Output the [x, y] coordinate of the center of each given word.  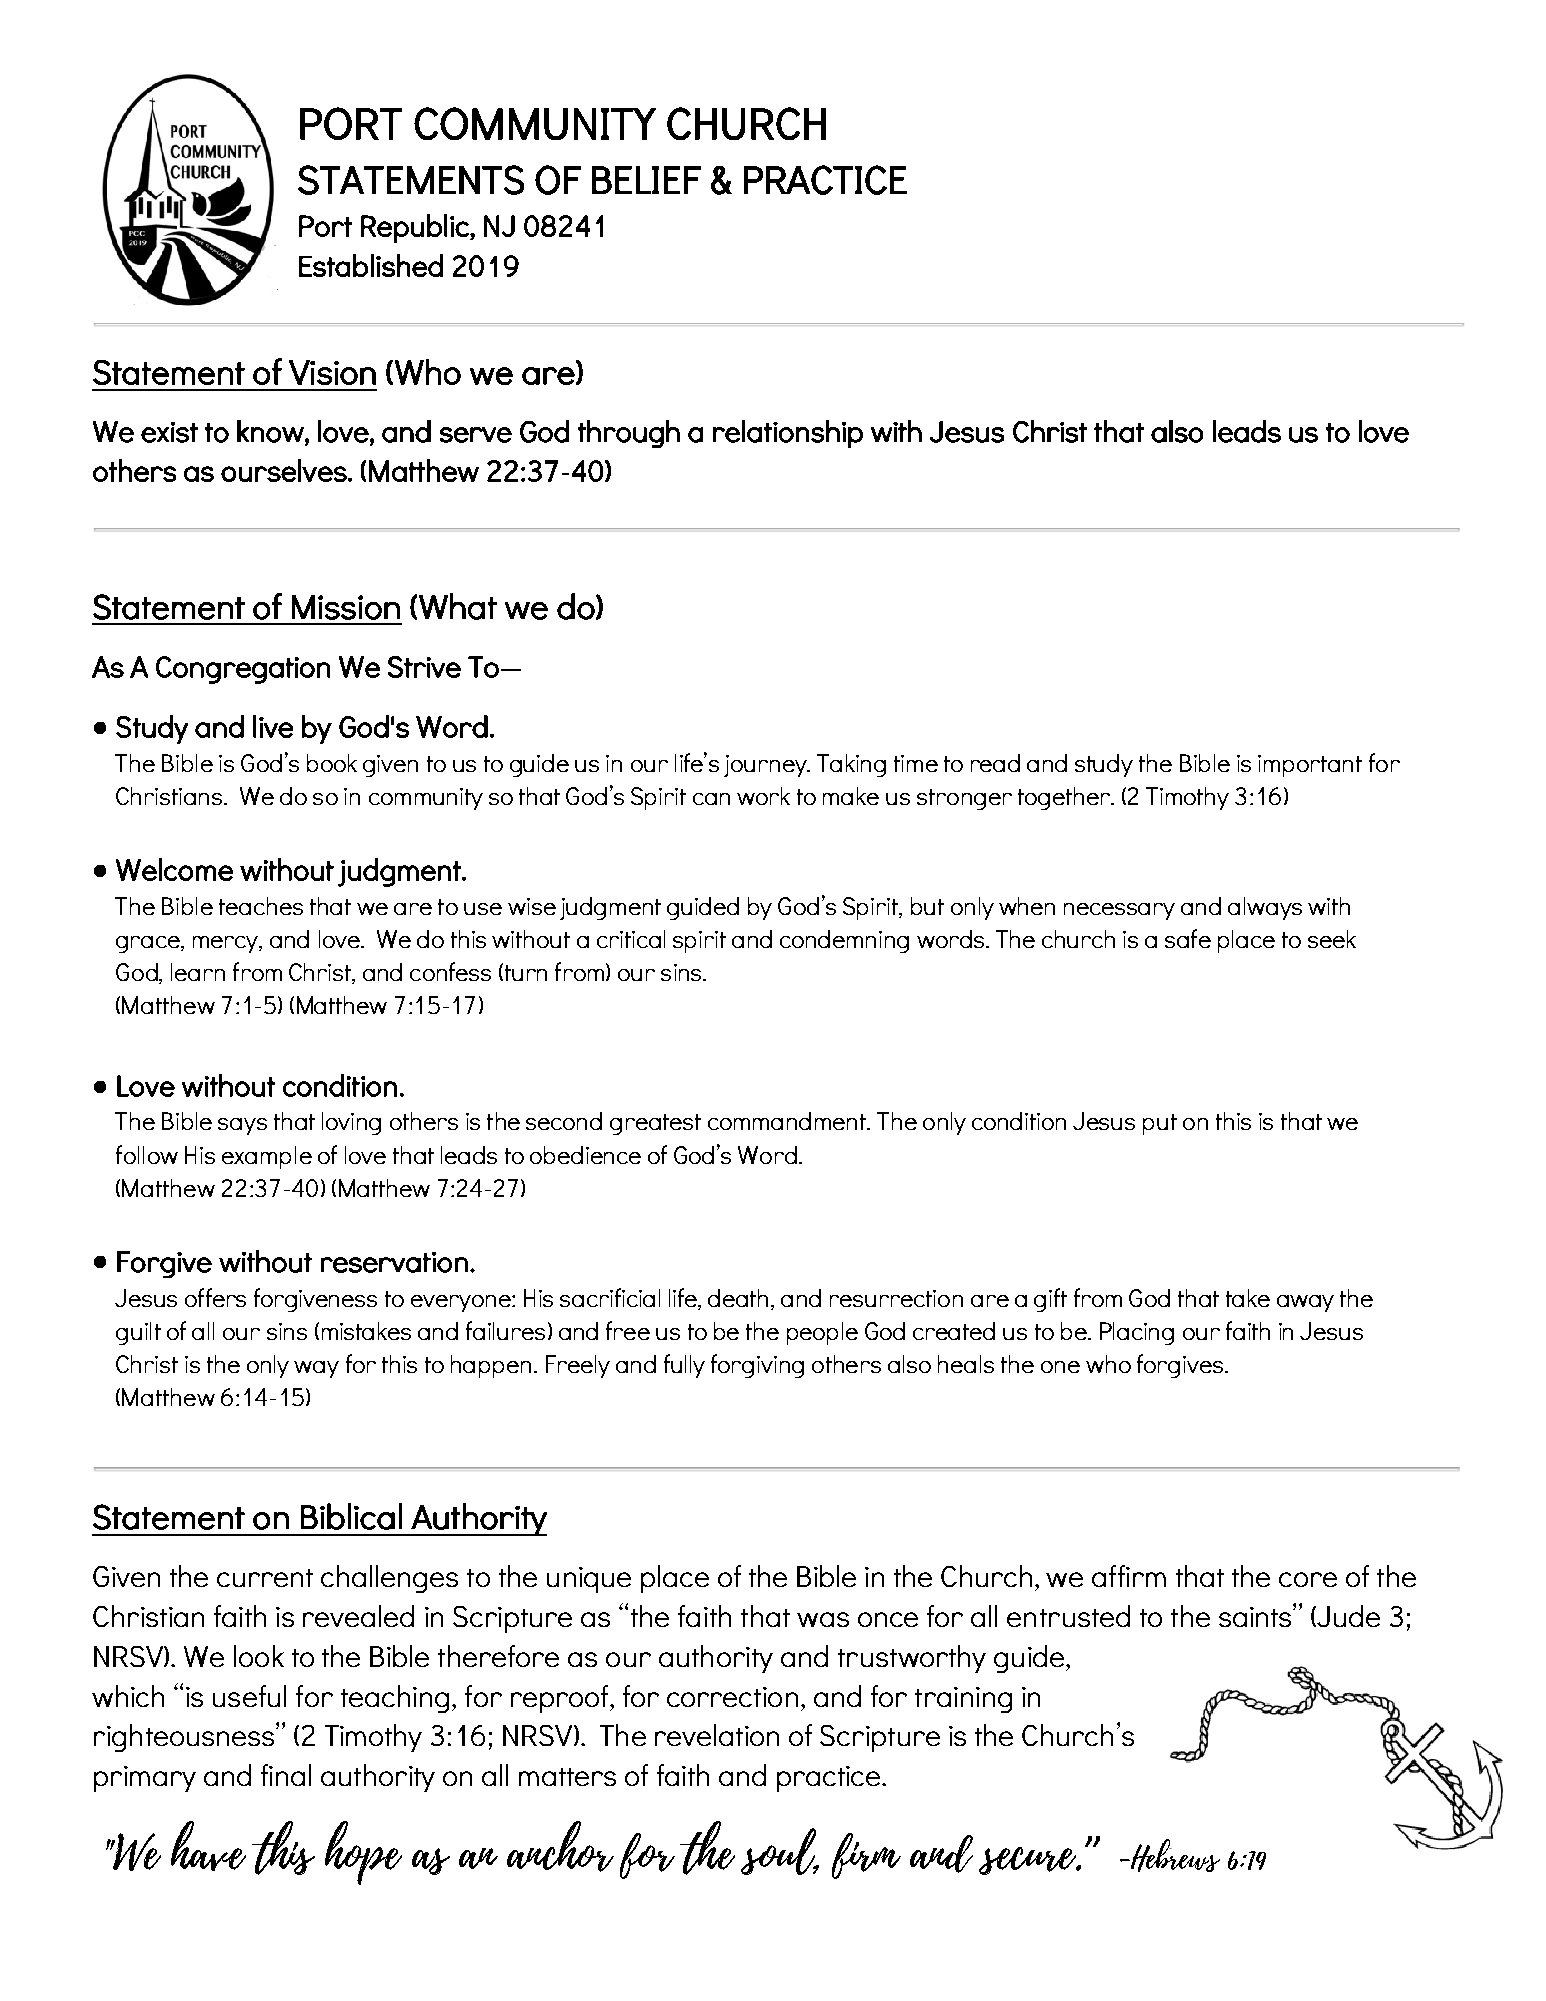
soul [780, 1851]
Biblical [351, 1516]
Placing [1137, 1333]
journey [766, 766]
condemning [844, 941]
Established [371, 265]
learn [198, 972]
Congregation [243, 670]
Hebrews [1174, 1855]
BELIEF [646, 180]
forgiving [757, 1366]
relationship [788, 434]
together [1065, 798]
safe [1188, 938]
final [286, 1775]
